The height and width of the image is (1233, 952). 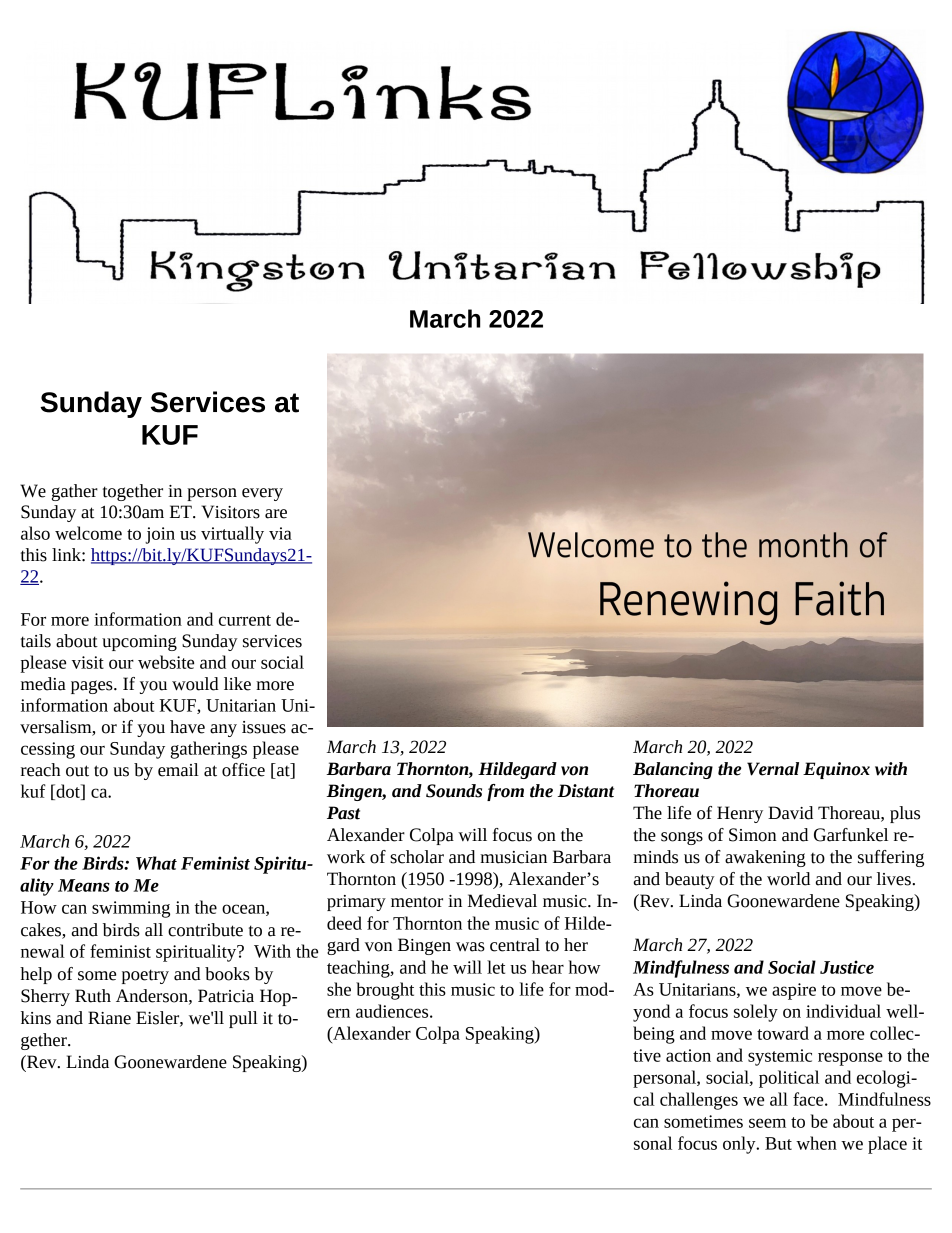 What do you see at coordinates (496, 967) in the image?
I see `let` at bounding box center [496, 967].
